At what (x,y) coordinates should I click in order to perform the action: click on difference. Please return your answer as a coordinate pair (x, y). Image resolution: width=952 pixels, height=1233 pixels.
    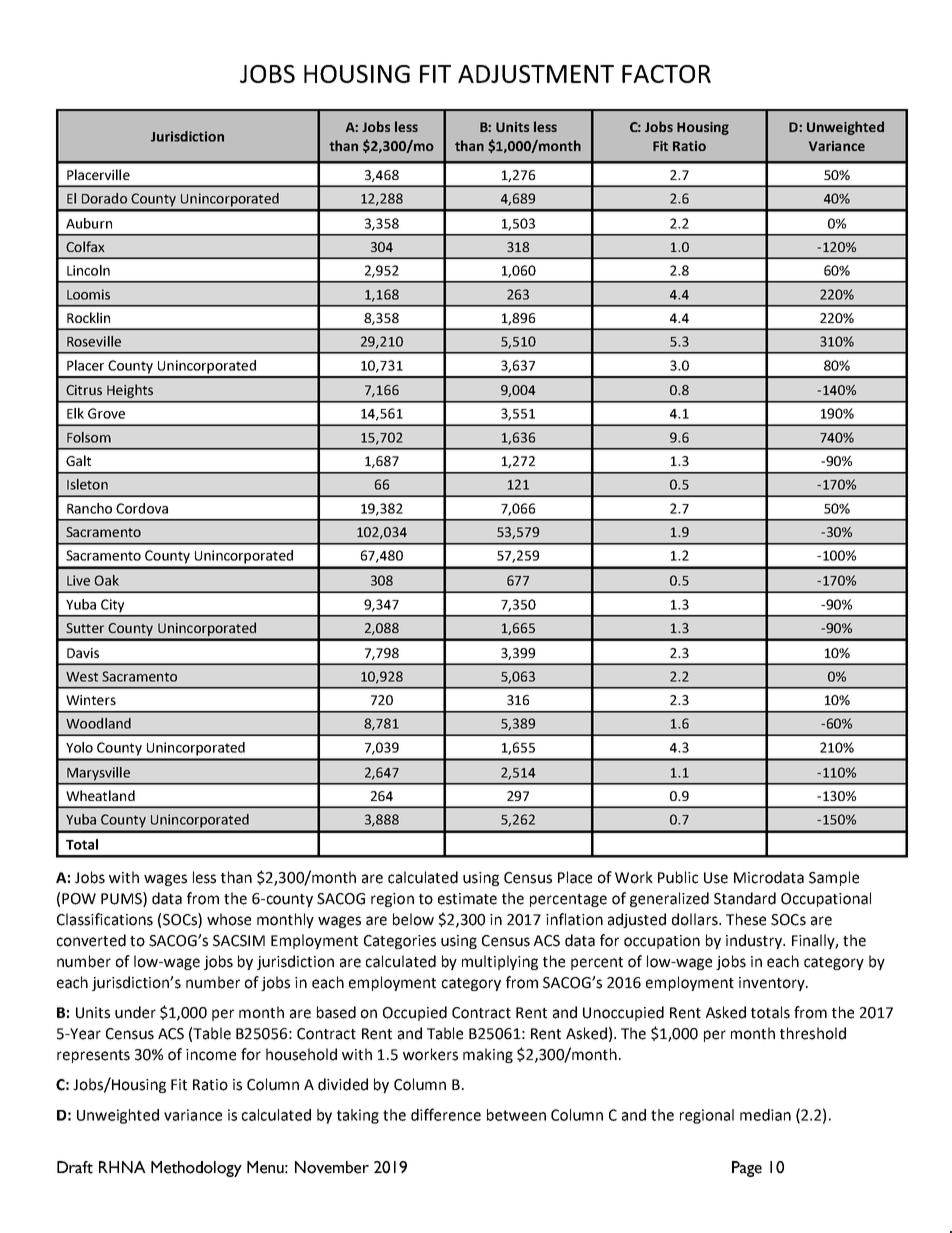
    Looking at the image, I should click on (446, 1114).
